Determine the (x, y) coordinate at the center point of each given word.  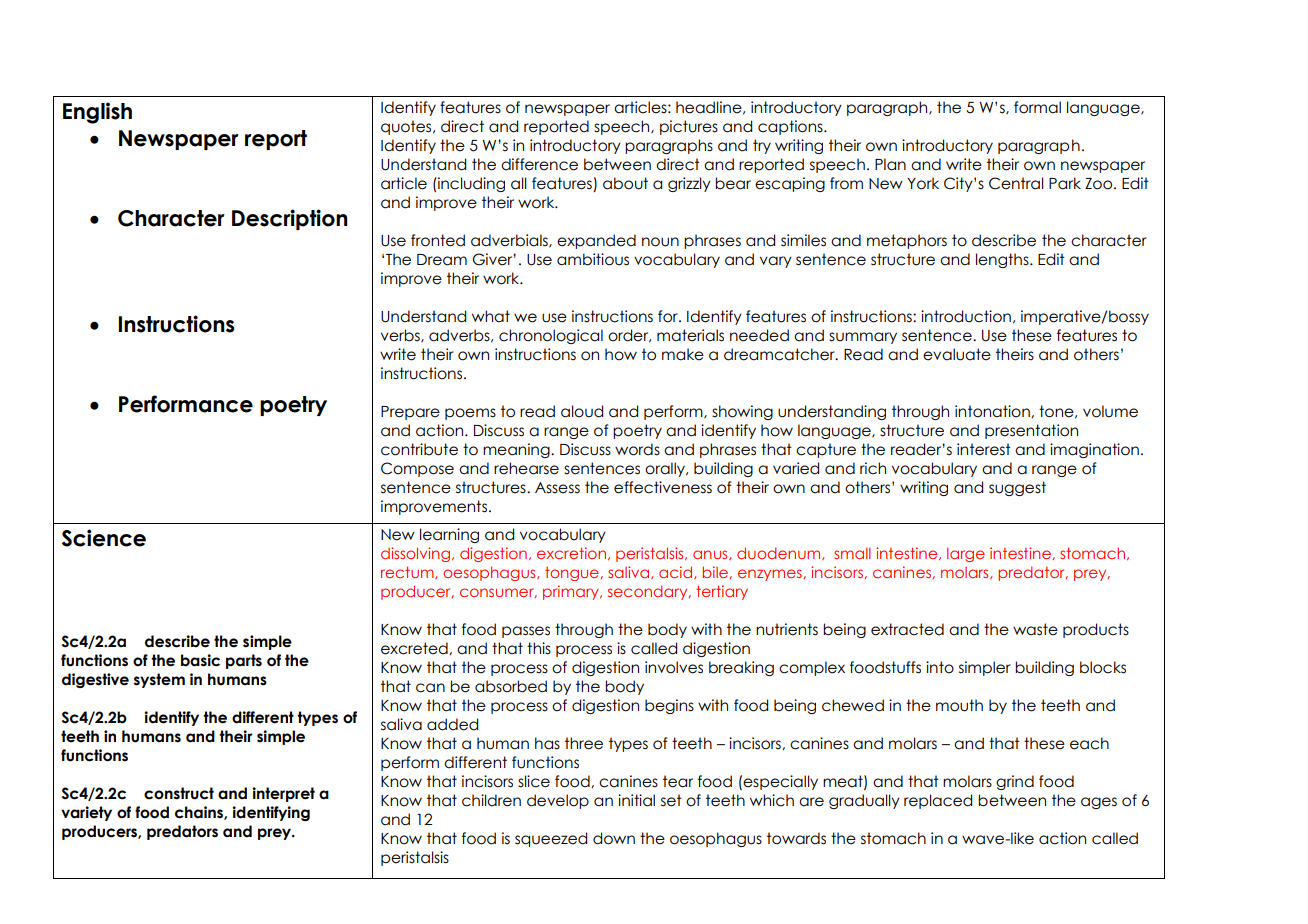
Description (290, 219)
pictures (689, 127)
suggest (1017, 488)
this (539, 648)
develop (558, 801)
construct (179, 793)
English (97, 113)
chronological (551, 336)
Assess (557, 488)
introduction (966, 316)
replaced (938, 801)
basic (200, 660)
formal (1037, 107)
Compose (417, 469)
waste (1035, 629)
